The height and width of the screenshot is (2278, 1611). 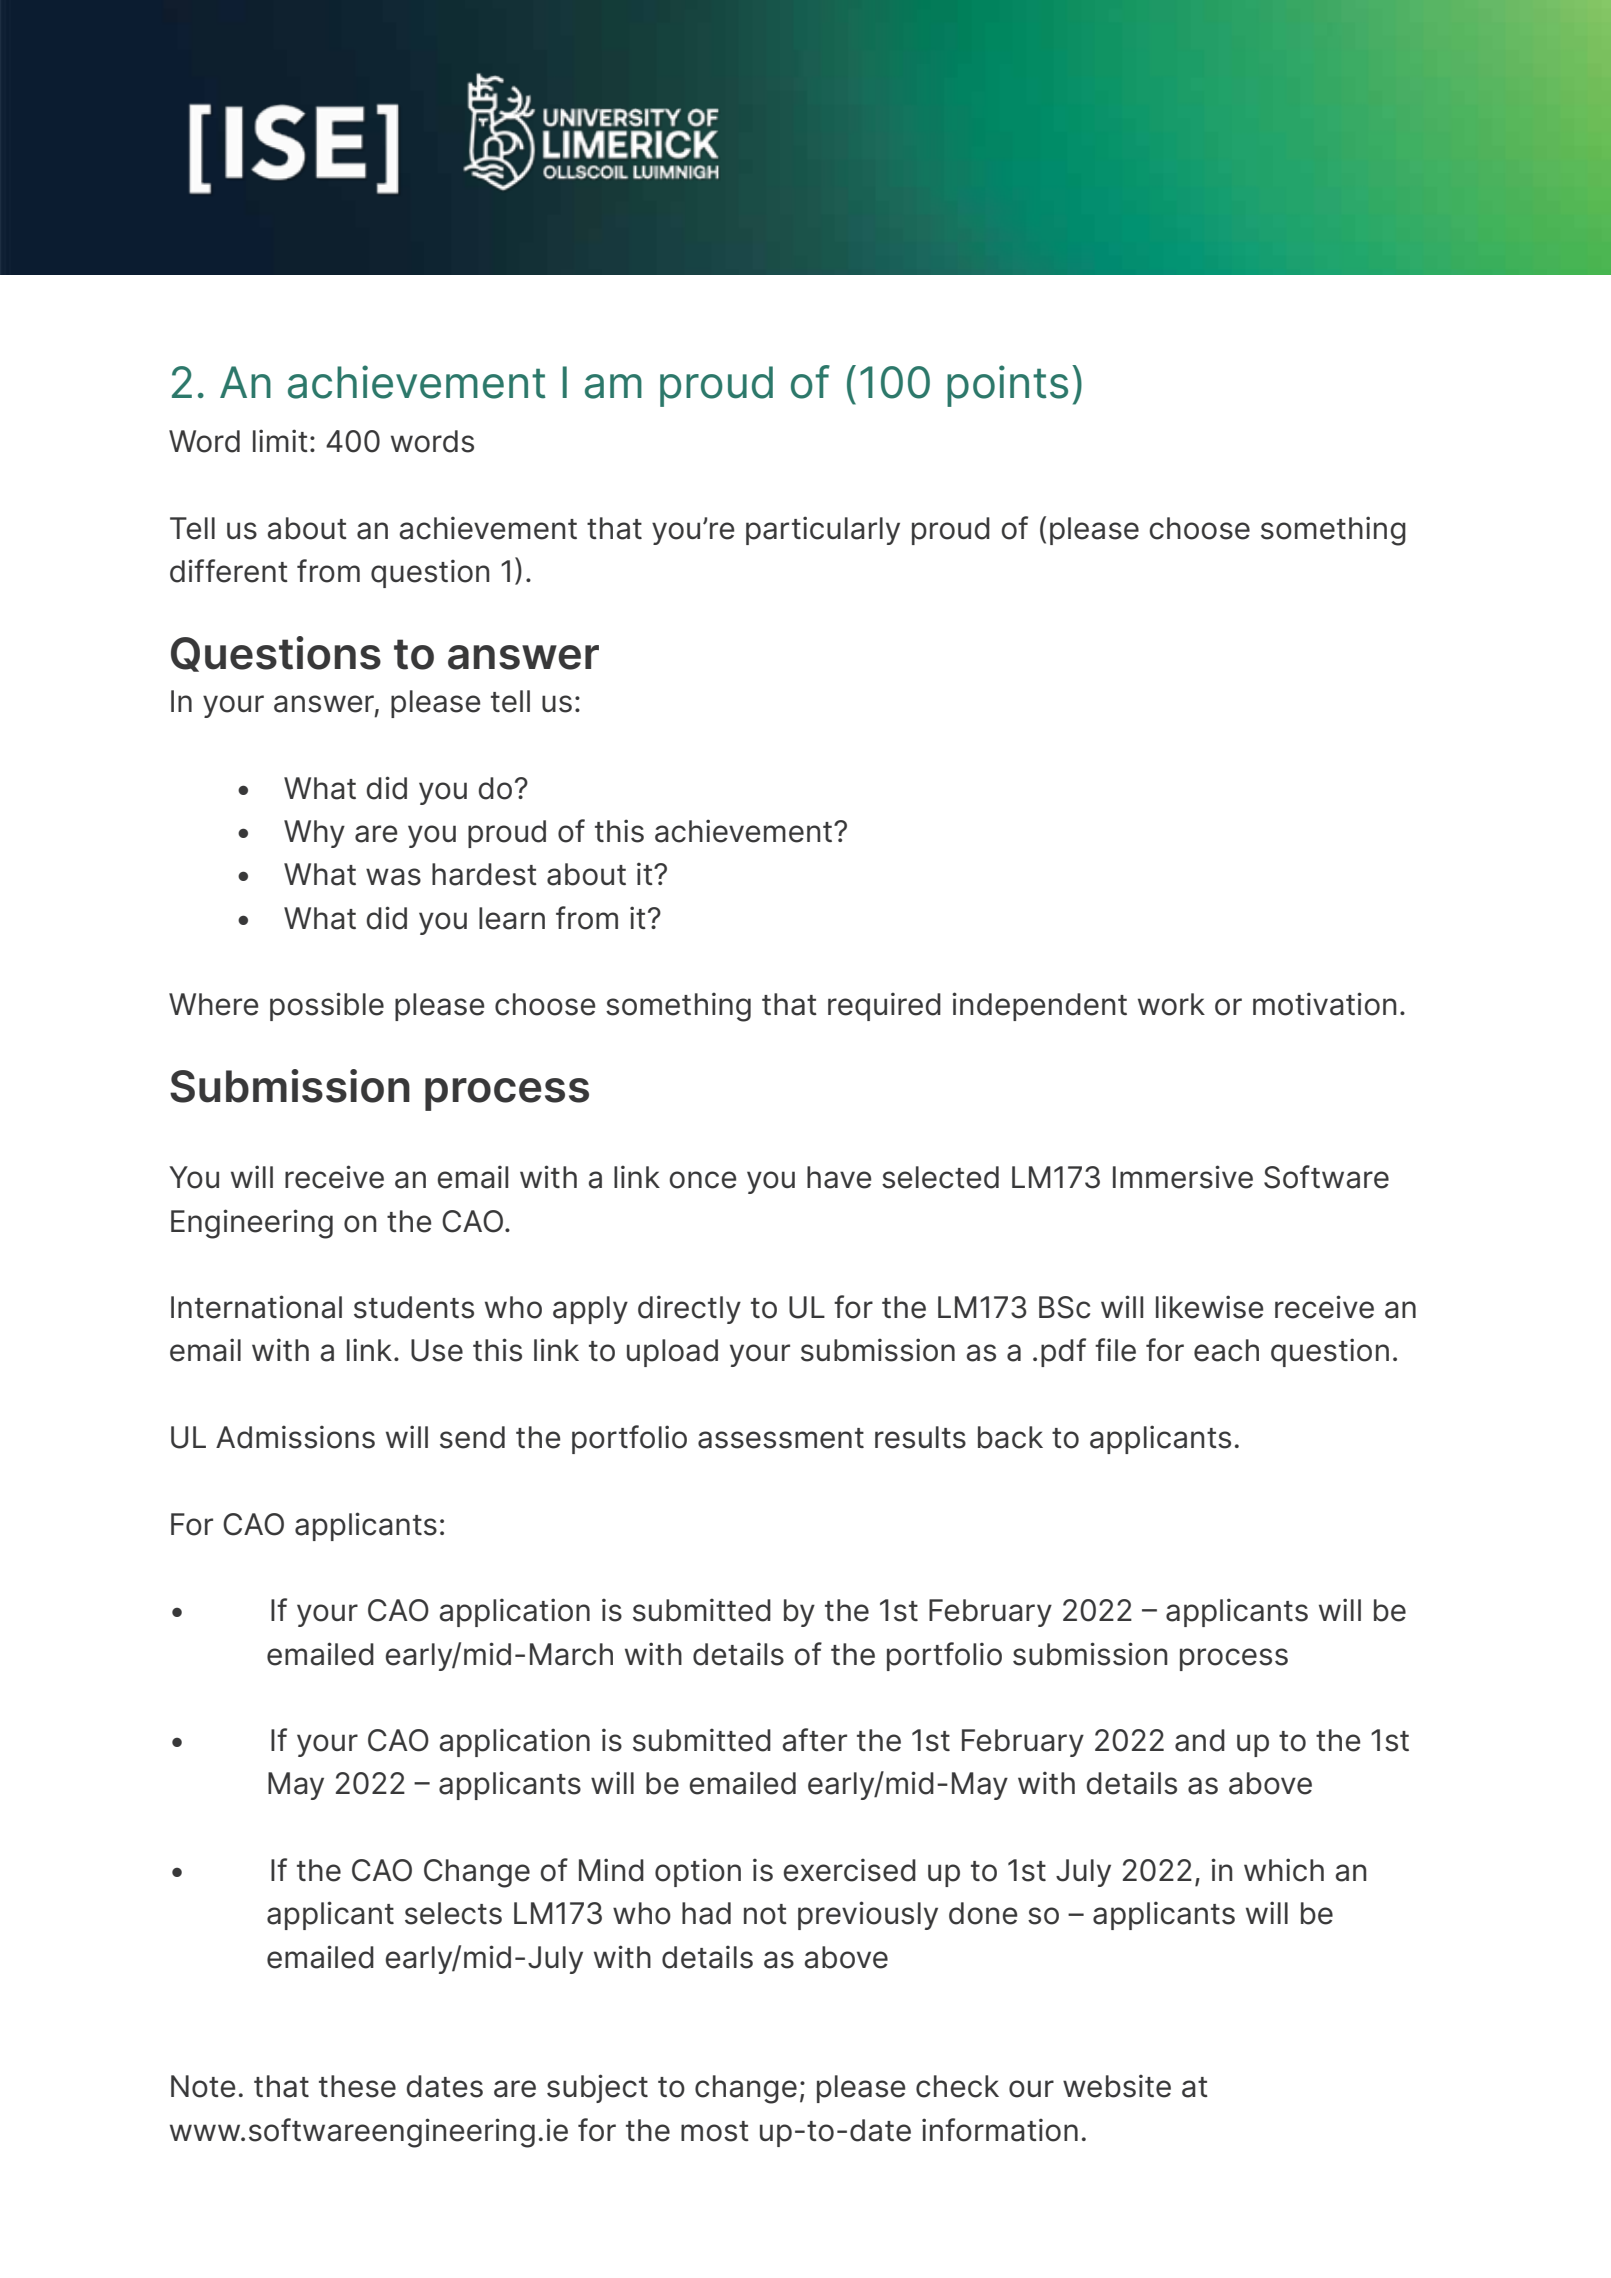 I want to click on these, so click(x=357, y=2086).
